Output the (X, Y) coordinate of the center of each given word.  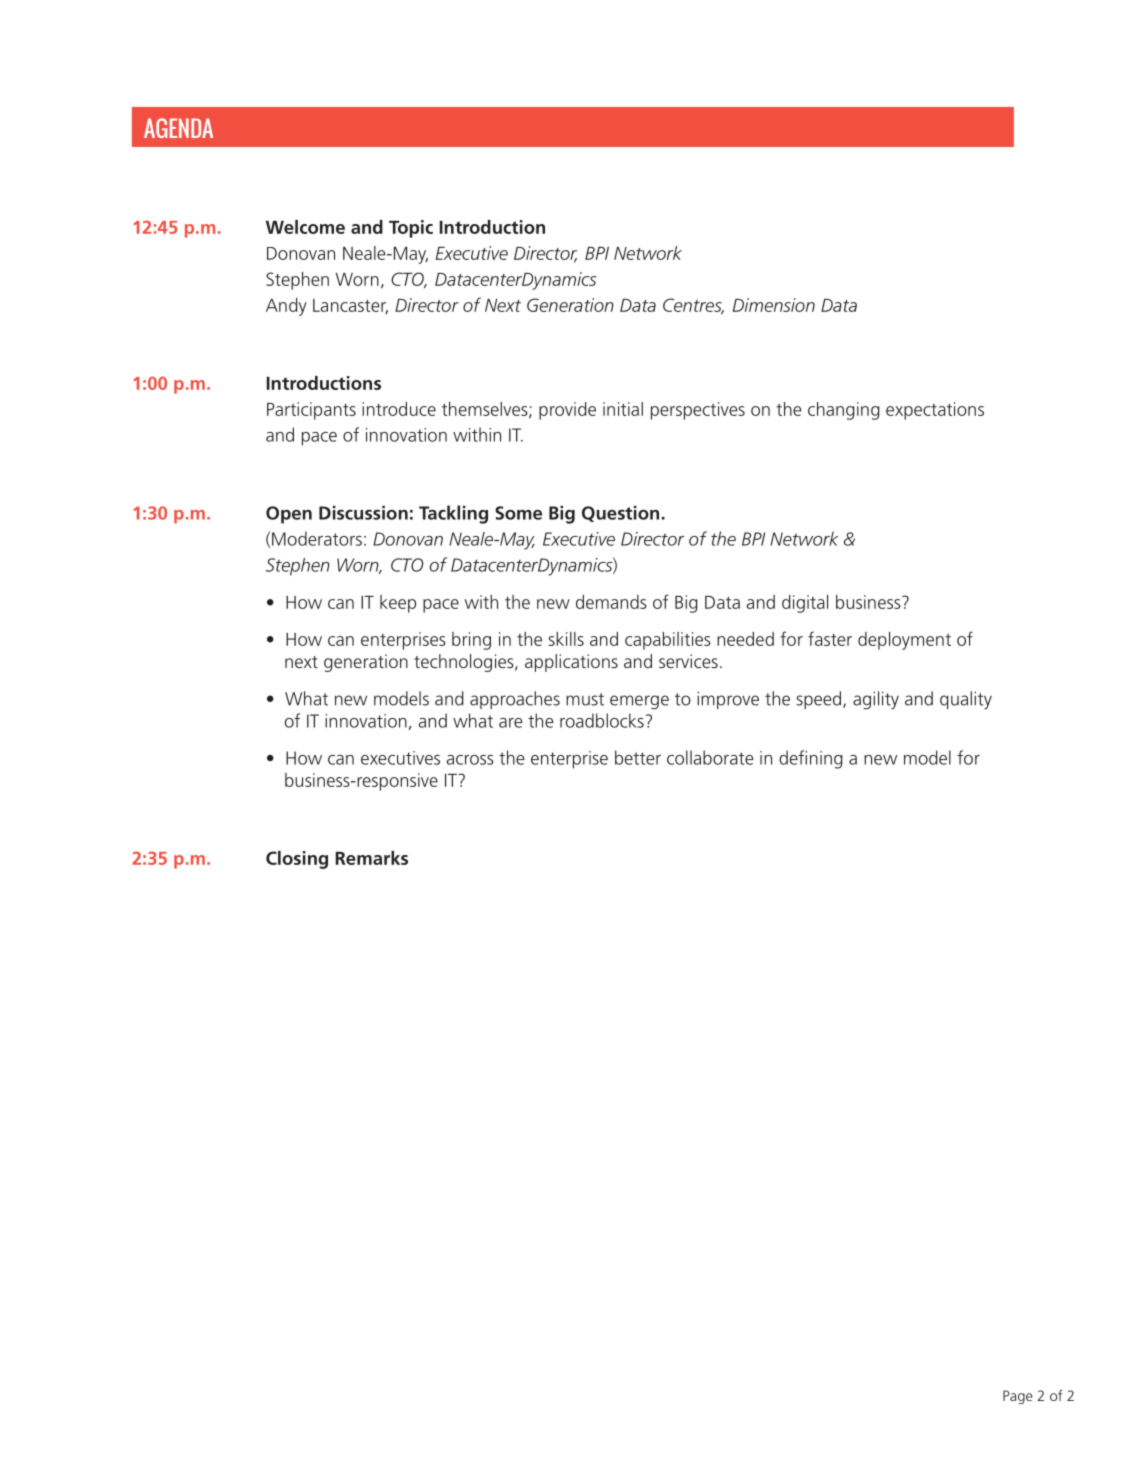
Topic (411, 229)
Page (1018, 1397)
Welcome (305, 227)
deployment (904, 641)
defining (810, 759)
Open (289, 515)
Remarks (372, 858)
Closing (297, 860)
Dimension (774, 305)
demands (611, 602)
